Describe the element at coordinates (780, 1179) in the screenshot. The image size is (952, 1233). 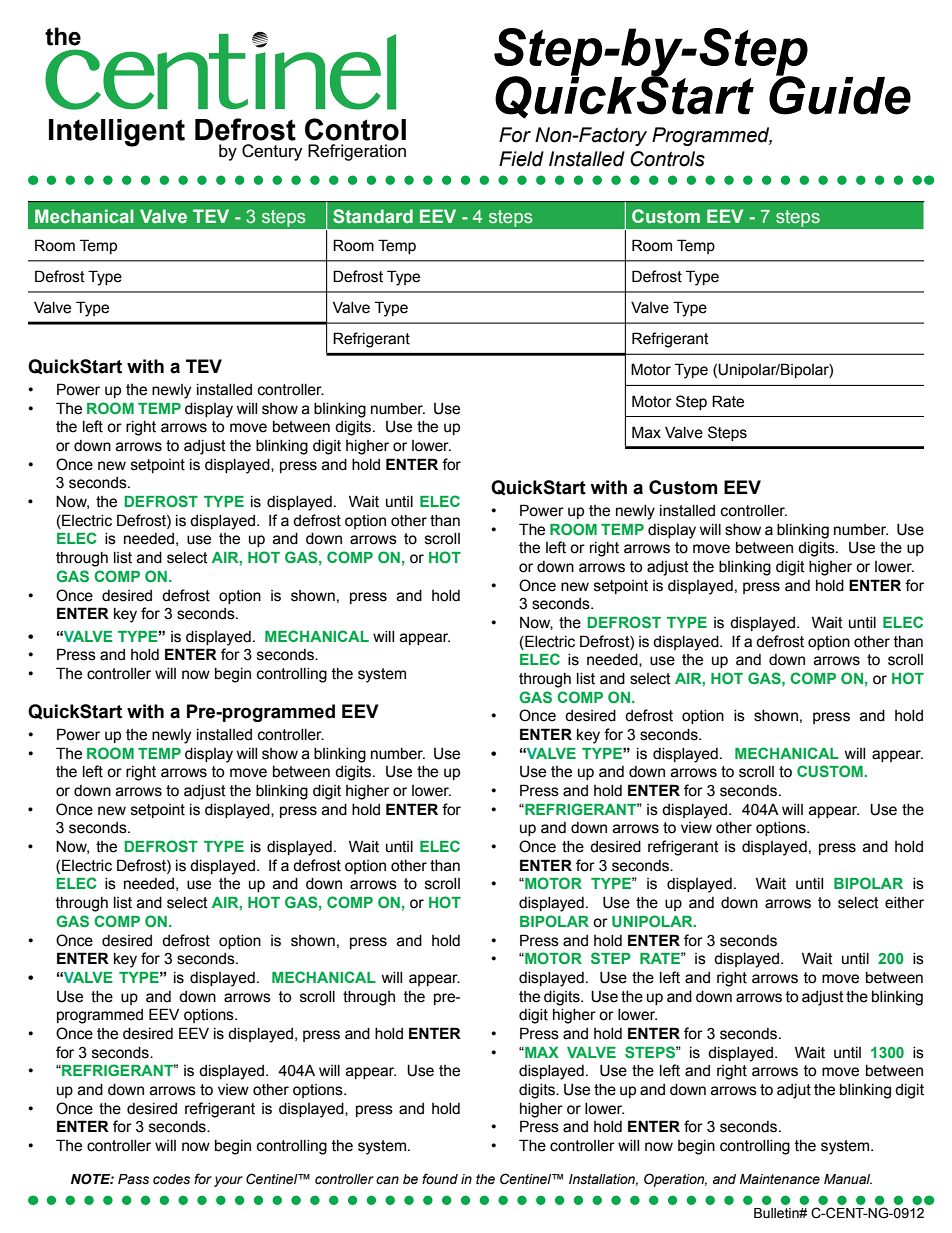
I see `Maintenance` at that location.
